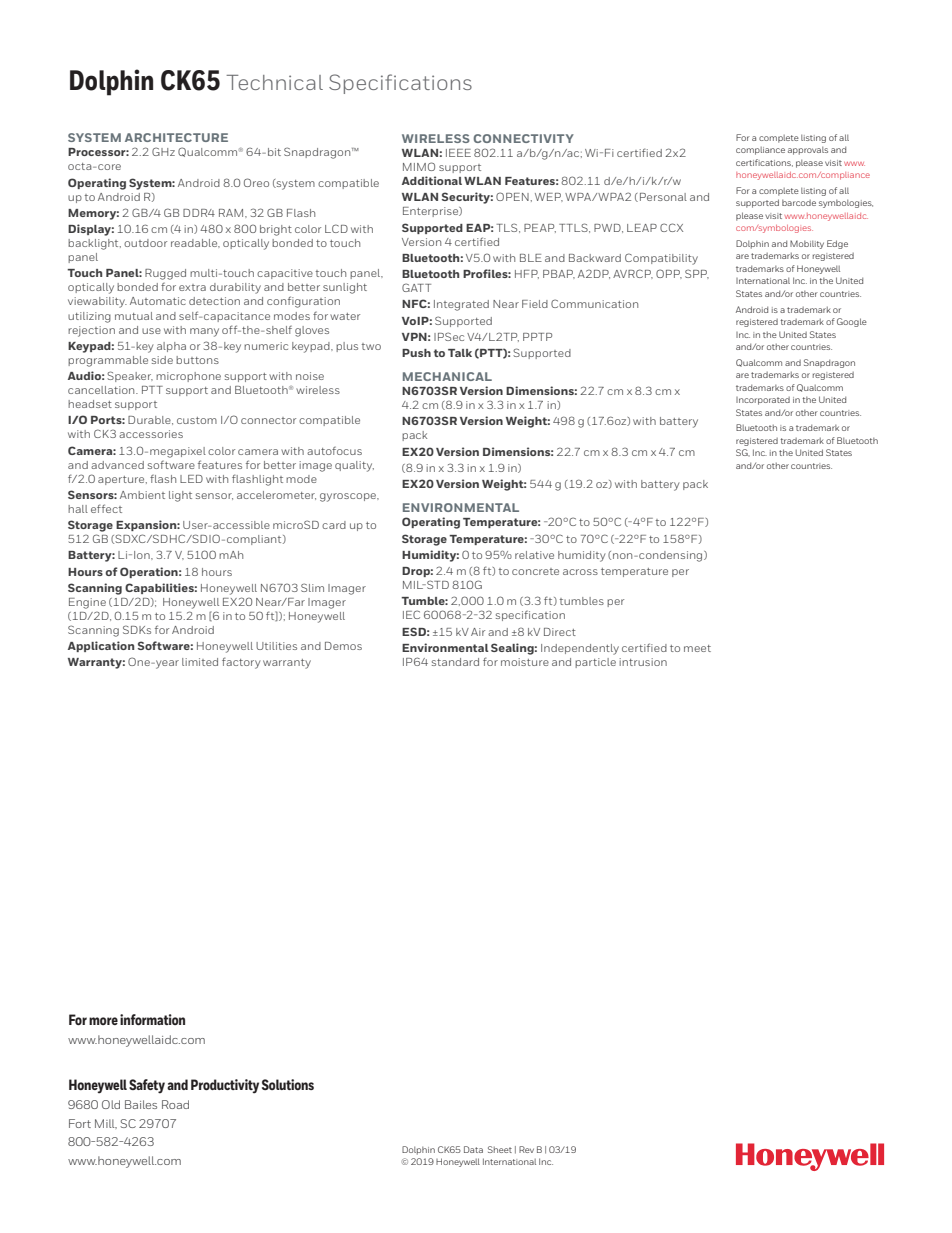  Describe the element at coordinates (526, 1149) in the screenshot. I see `Rev` at that location.
